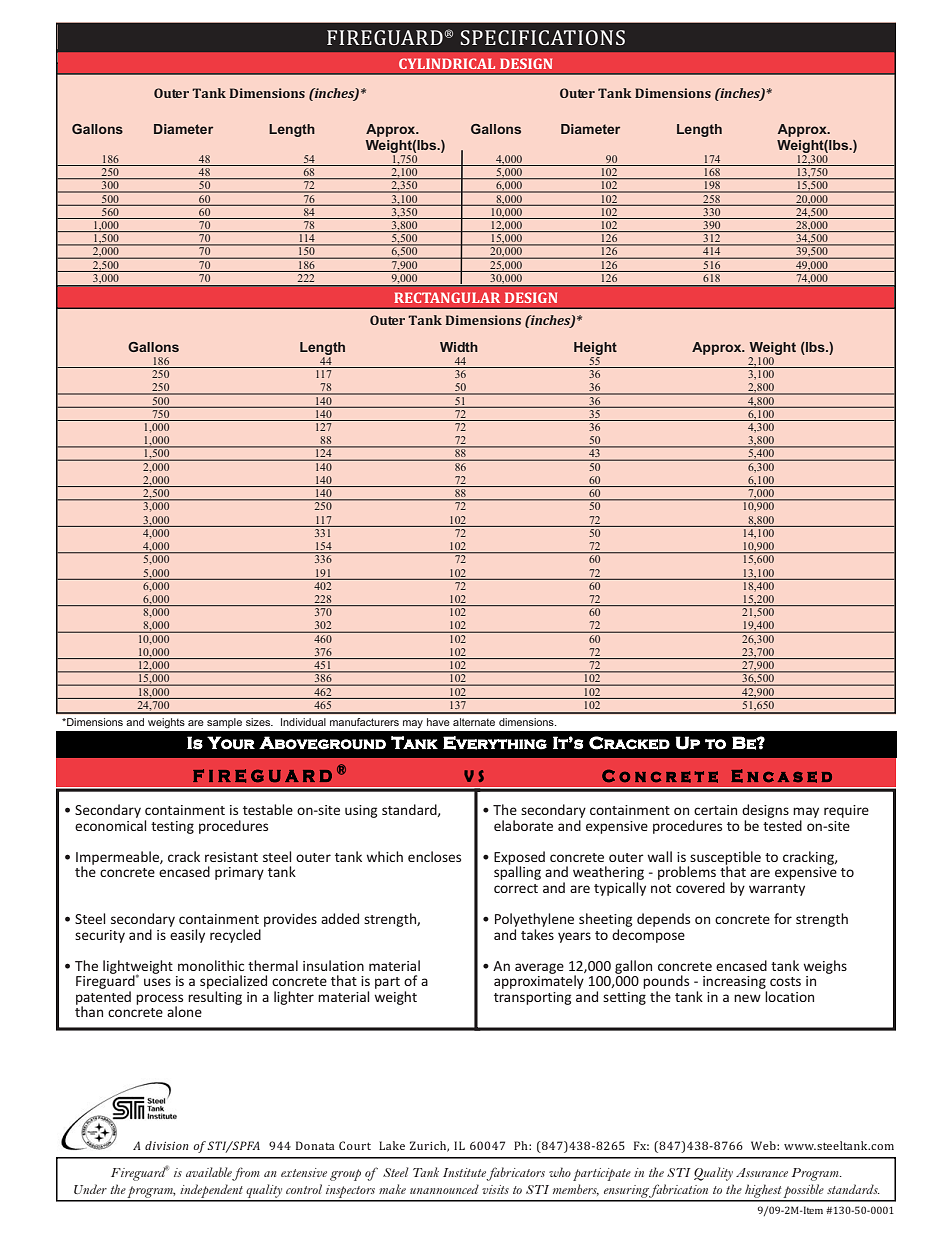  I want to click on Web, so click(764, 1145).
